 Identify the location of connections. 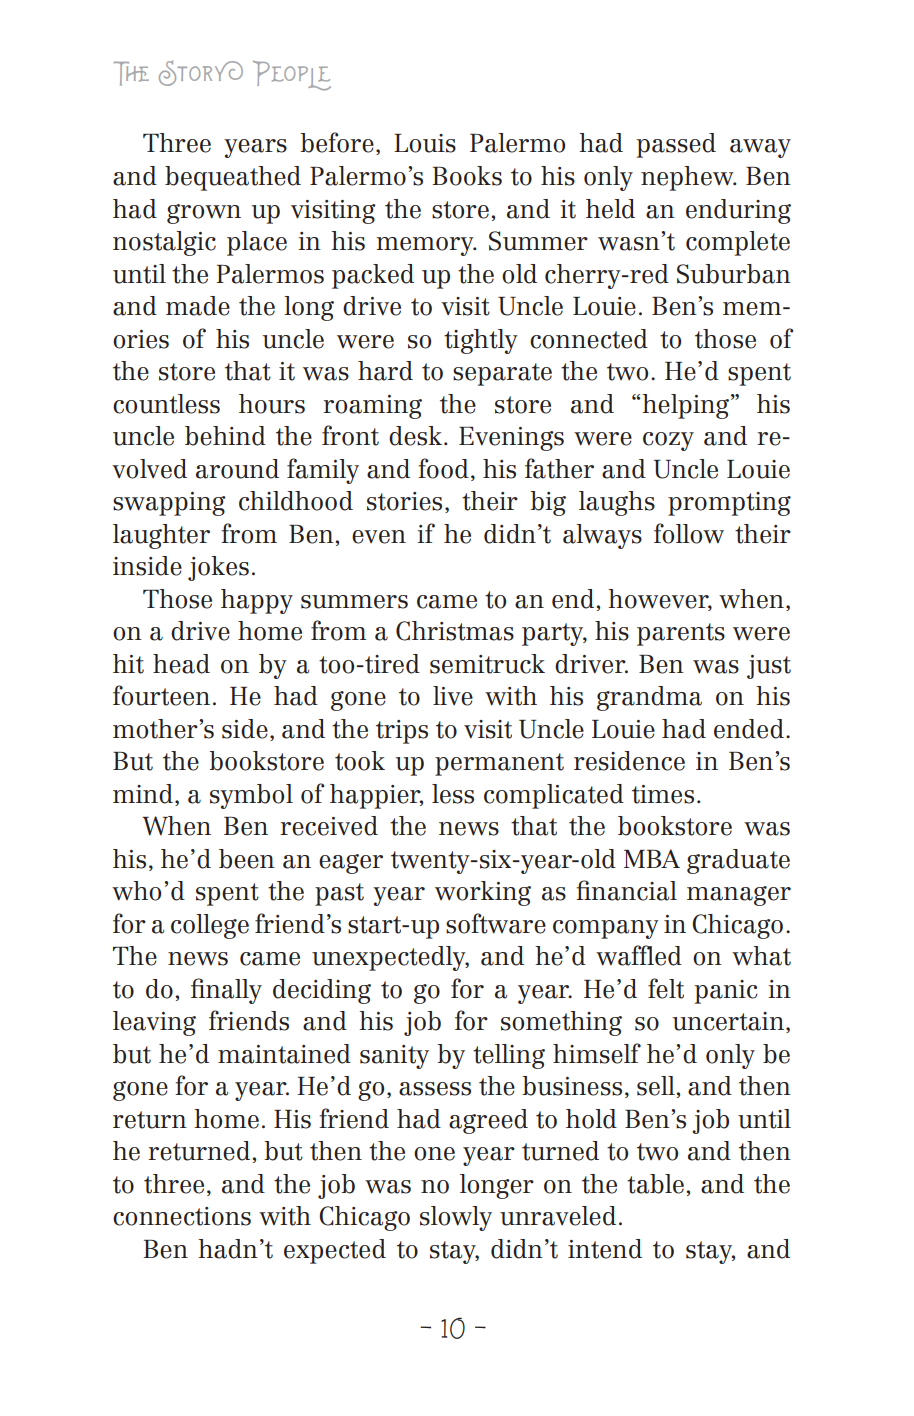
(182, 1216).
